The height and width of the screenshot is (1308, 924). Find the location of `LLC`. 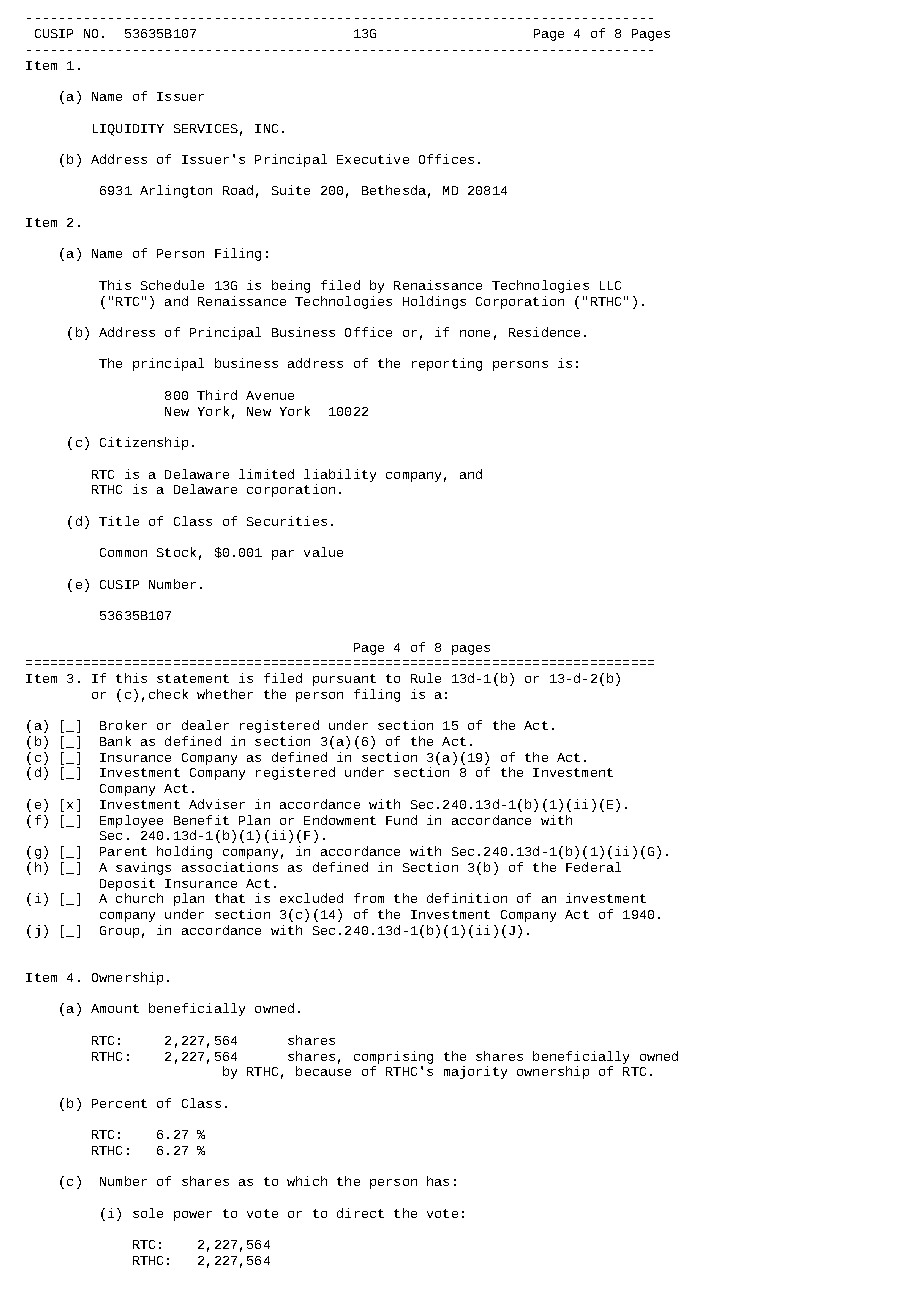

LLC is located at coordinates (610, 285).
